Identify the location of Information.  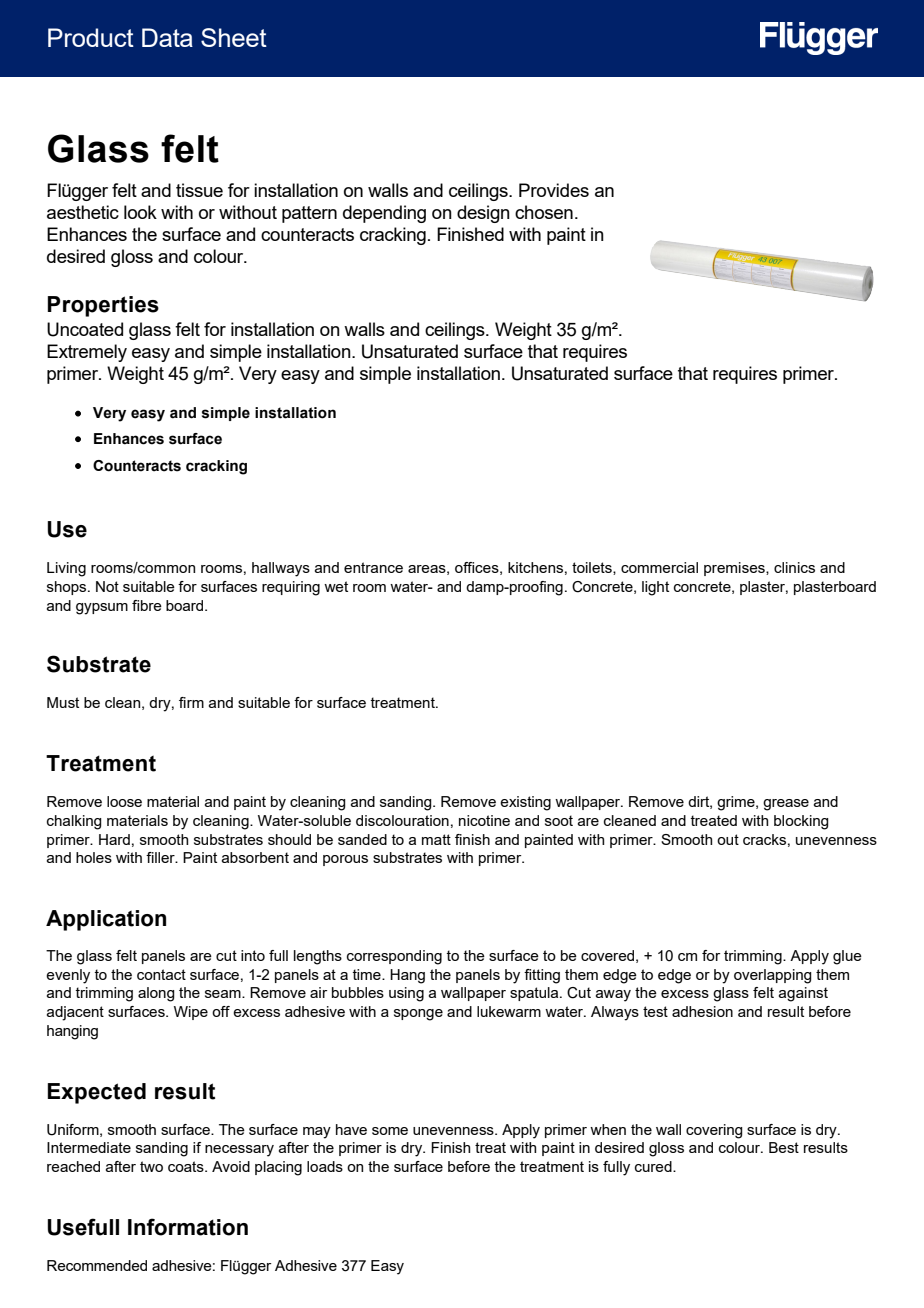
(188, 1227).
